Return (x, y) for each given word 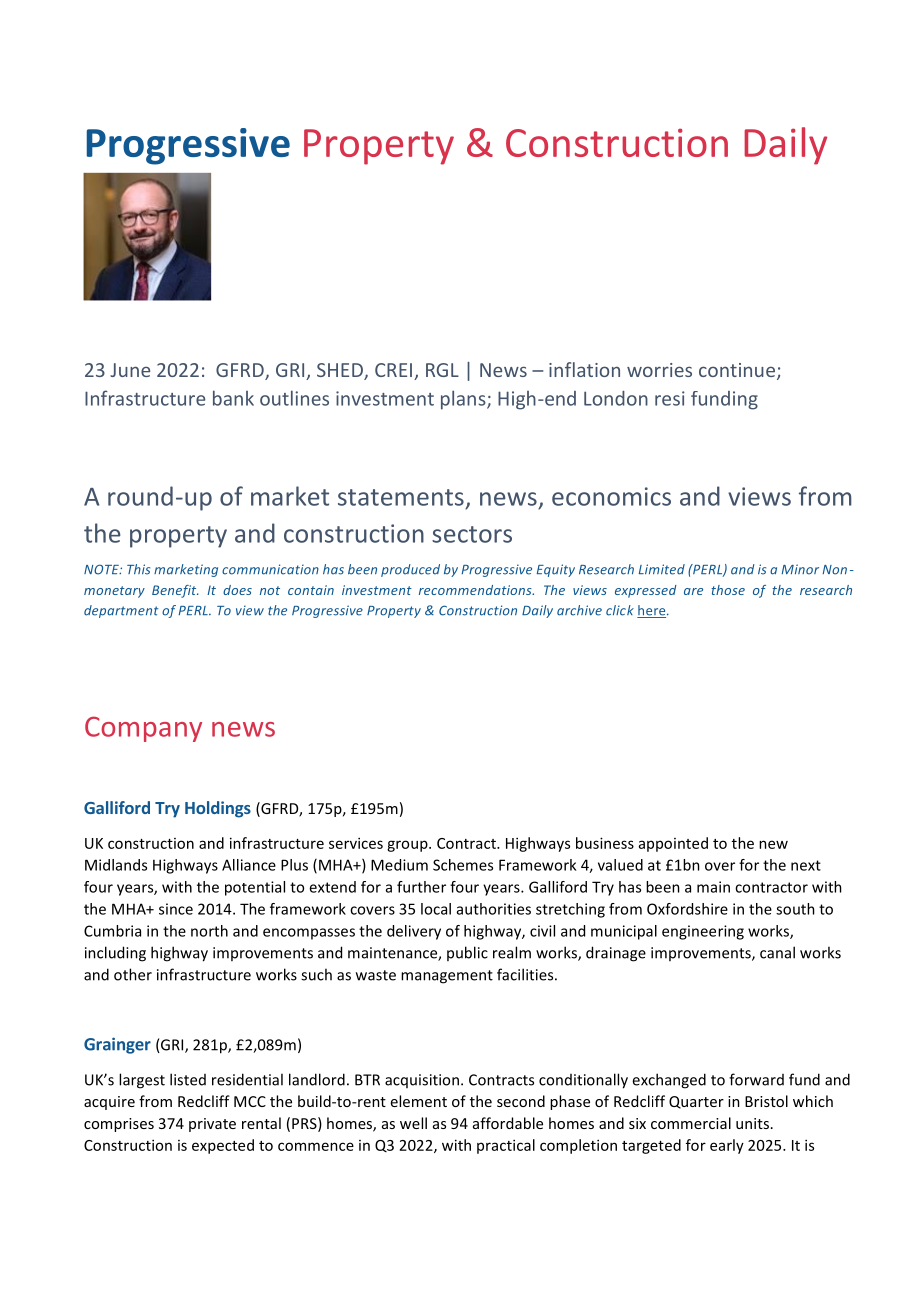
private (212, 1125)
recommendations (476, 590)
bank (233, 398)
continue (737, 370)
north (209, 931)
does (237, 590)
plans (464, 400)
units (752, 1123)
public (467, 953)
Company (143, 729)
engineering (703, 932)
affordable (508, 1123)
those (728, 590)
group (408, 846)
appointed (673, 844)
